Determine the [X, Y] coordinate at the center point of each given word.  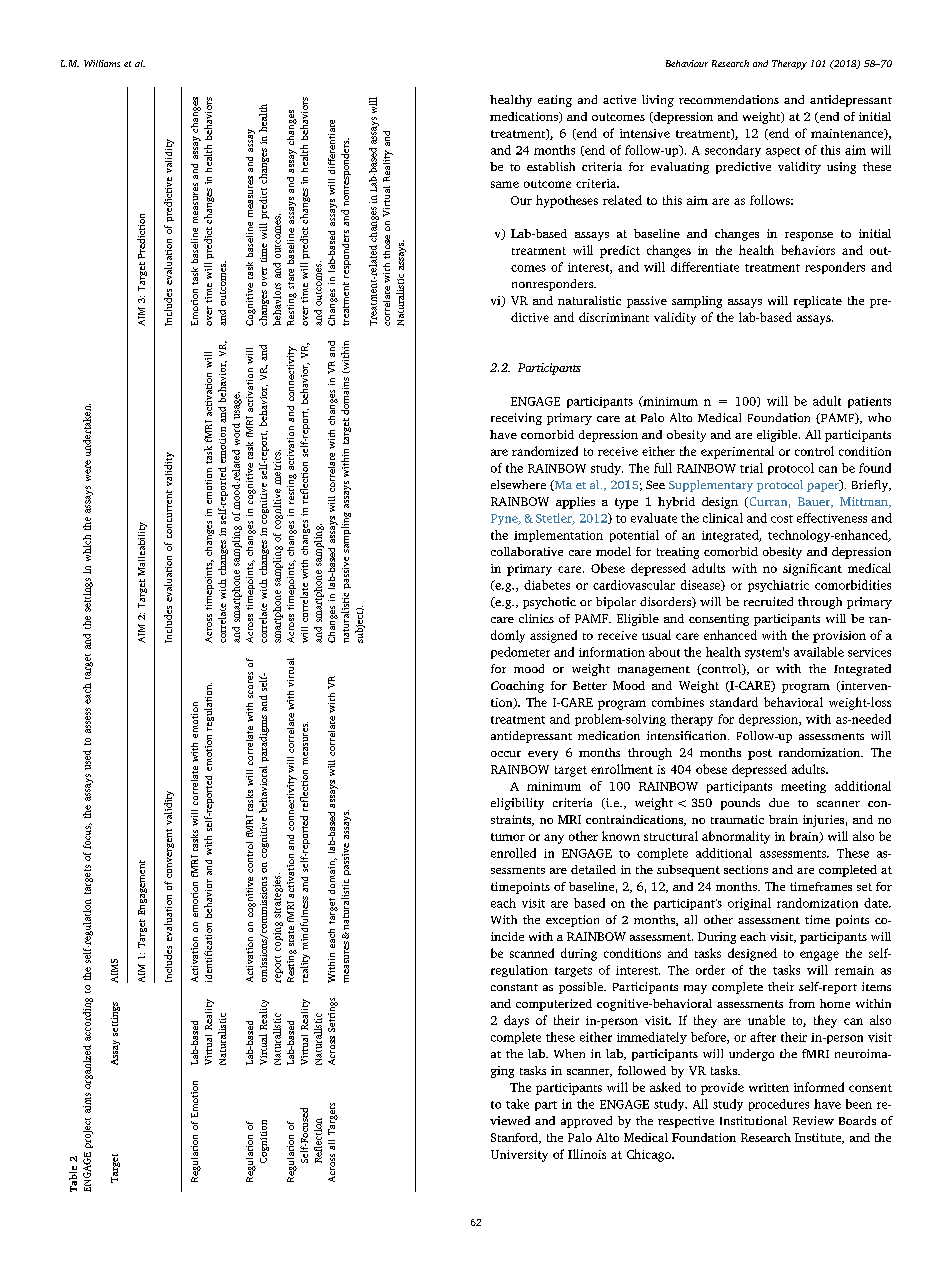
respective [686, 1122]
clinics [536, 618]
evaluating [680, 168]
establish [551, 166]
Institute [819, 1138]
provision [839, 637]
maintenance [848, 134]
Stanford [515, 1138]
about [664, 652]
